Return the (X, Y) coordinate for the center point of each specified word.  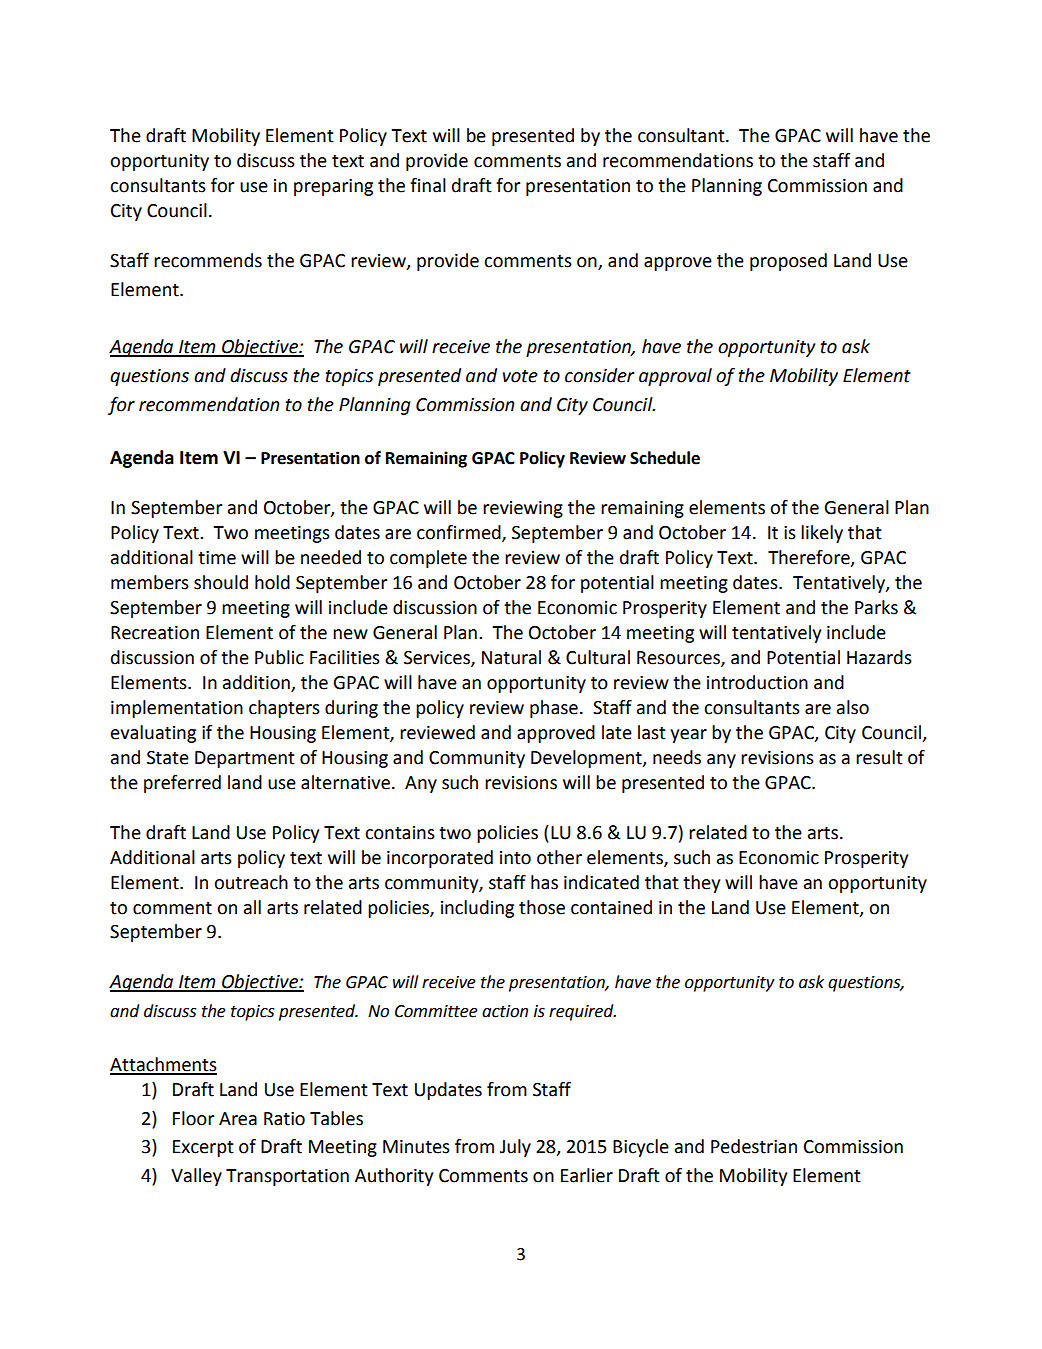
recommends (208, 260)
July (515, 1148)
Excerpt (203, 1148)
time (217, 558)
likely (822, 534)
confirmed (460, 533)
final (428, 185)
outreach (251, 882)
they (701, 884)
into (515, 858)
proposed (788, 262)
